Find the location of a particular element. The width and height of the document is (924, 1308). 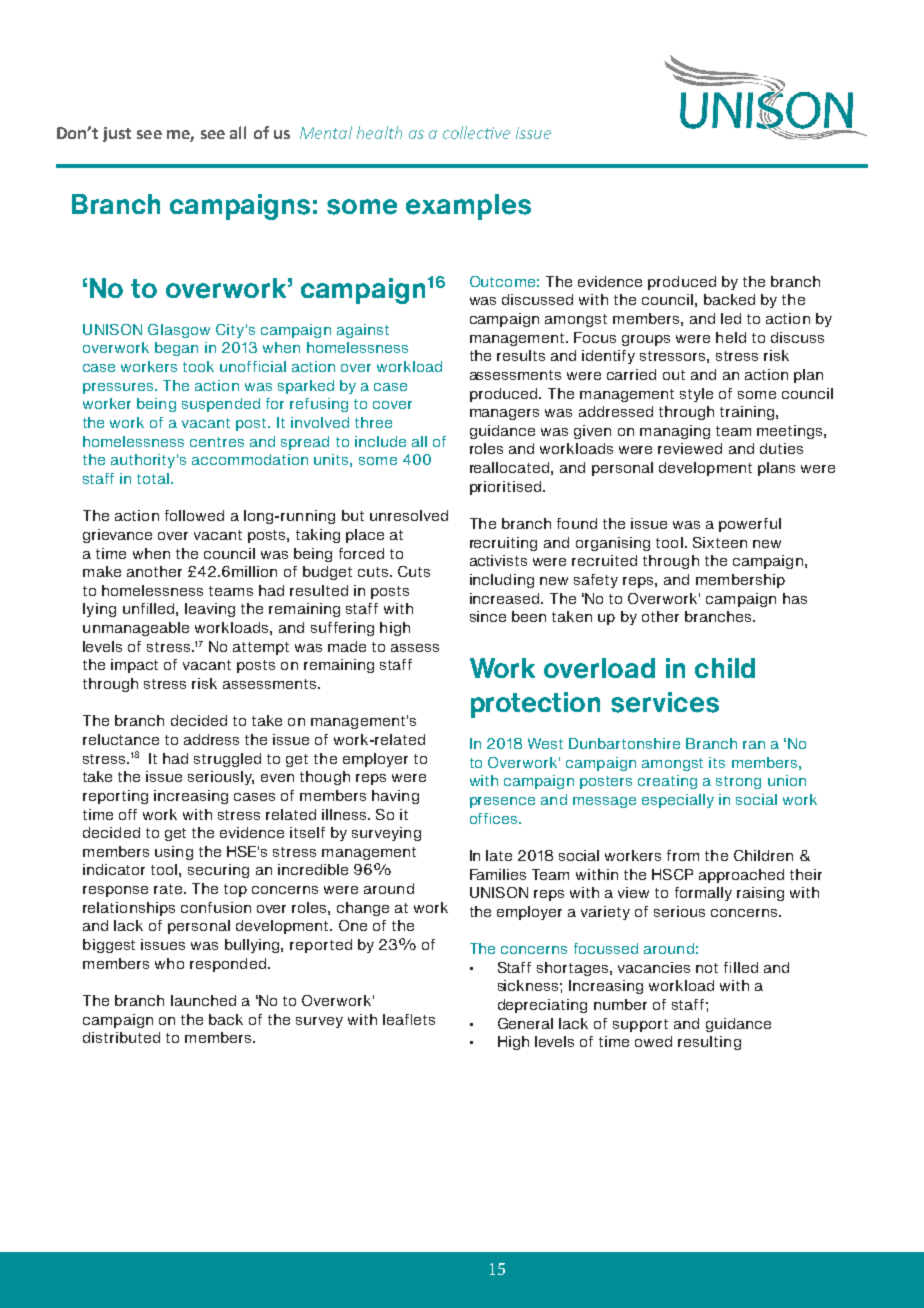

managing is located at coordinates (675, 432).
